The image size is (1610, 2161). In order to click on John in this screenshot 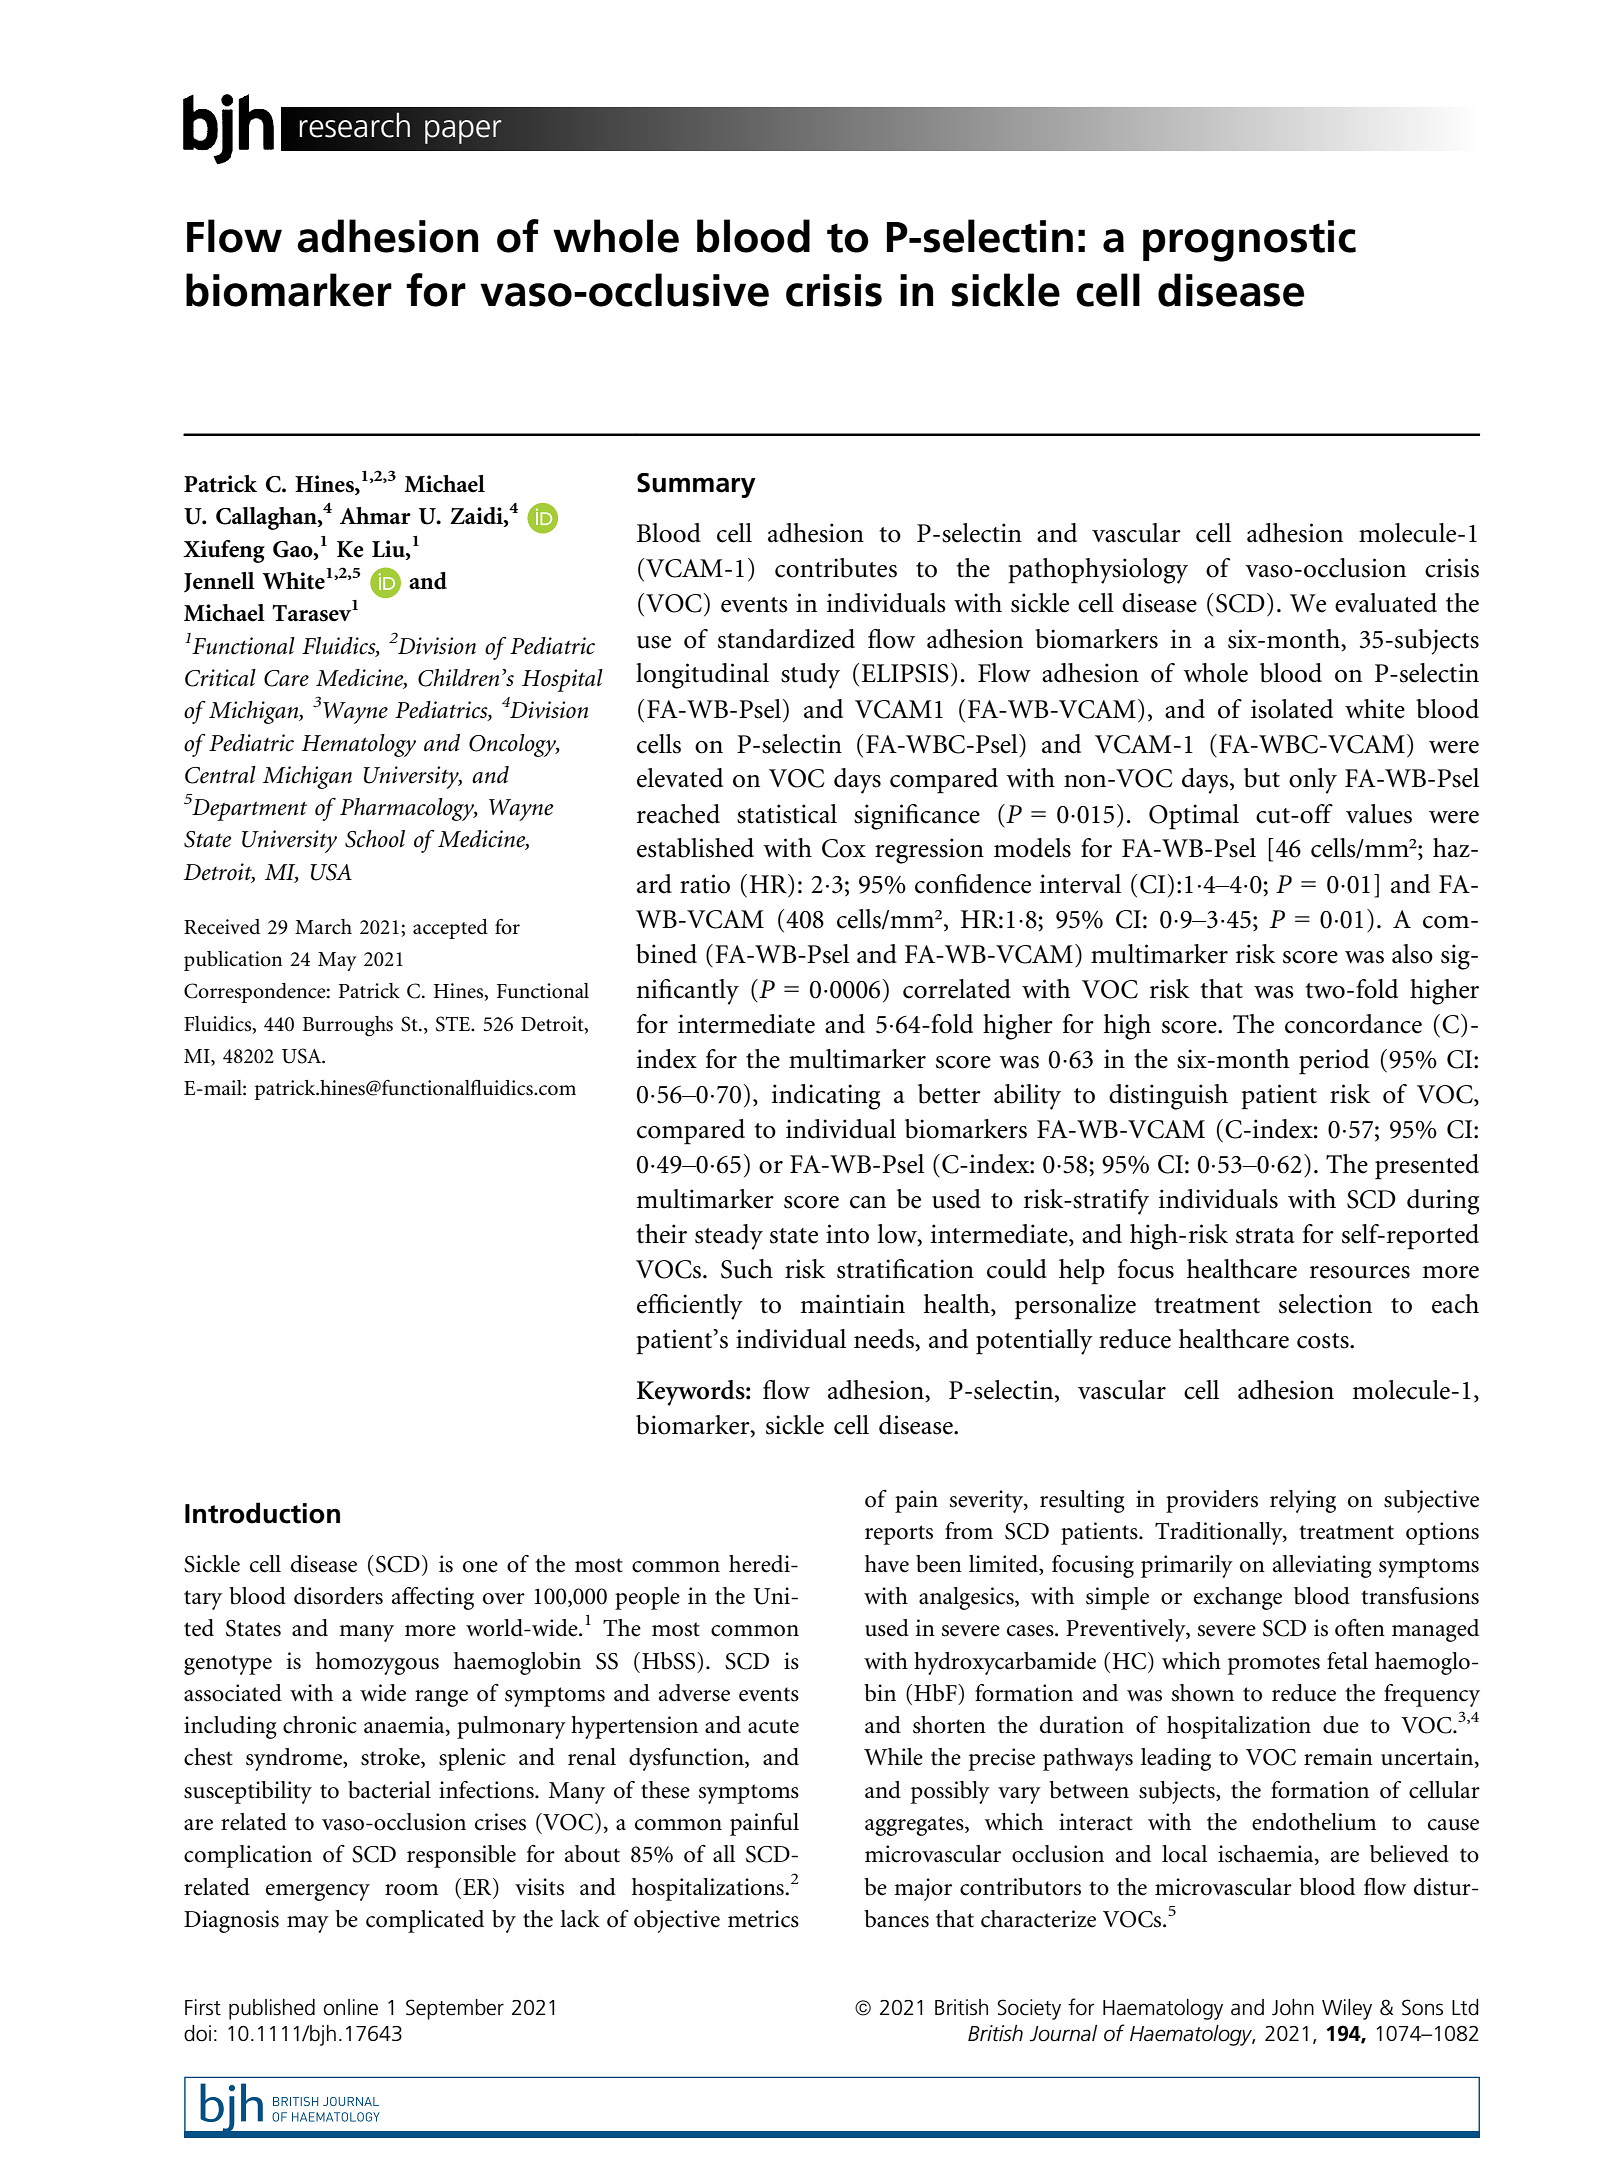, I will do `click(1293, 2007)`.
